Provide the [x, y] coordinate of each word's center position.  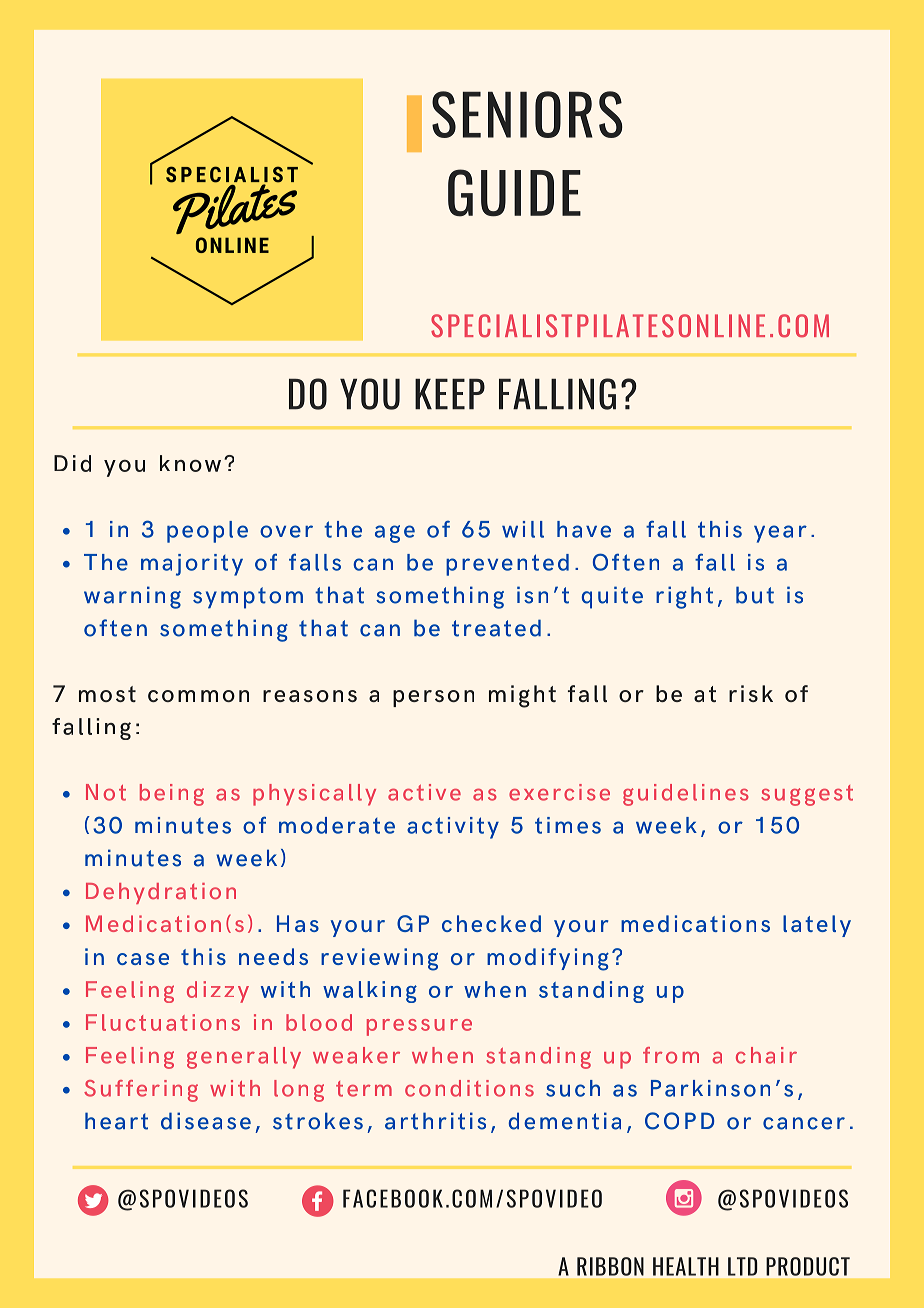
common [198, 696]
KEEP [450, 394]
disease [206, 1121]
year [780, 534]
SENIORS [527, 114]
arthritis [435, 1121]
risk [751, 693]
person [433, 698]
